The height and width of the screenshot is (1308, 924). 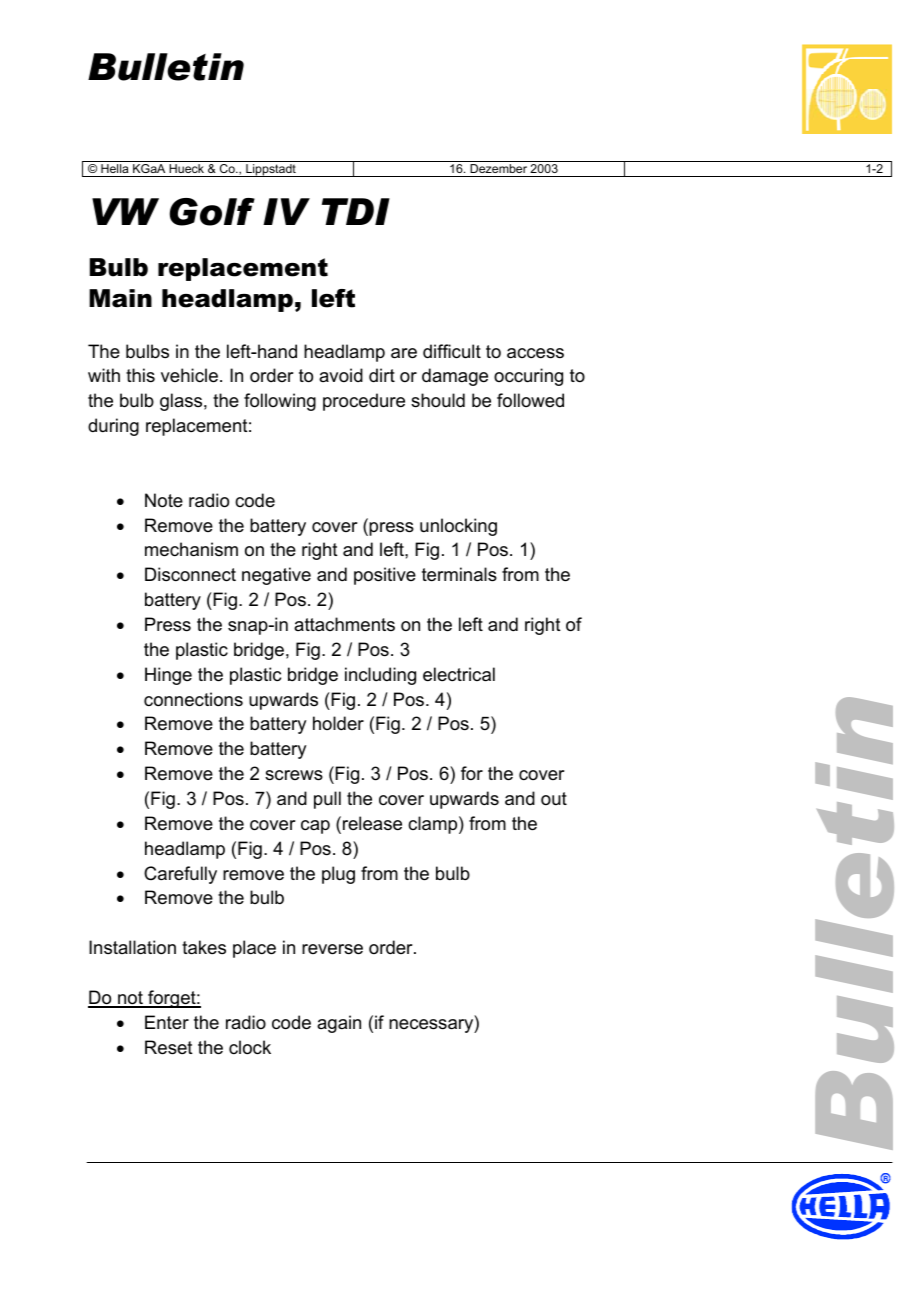 I want to click on avoid, so click(x=341, y=375).
